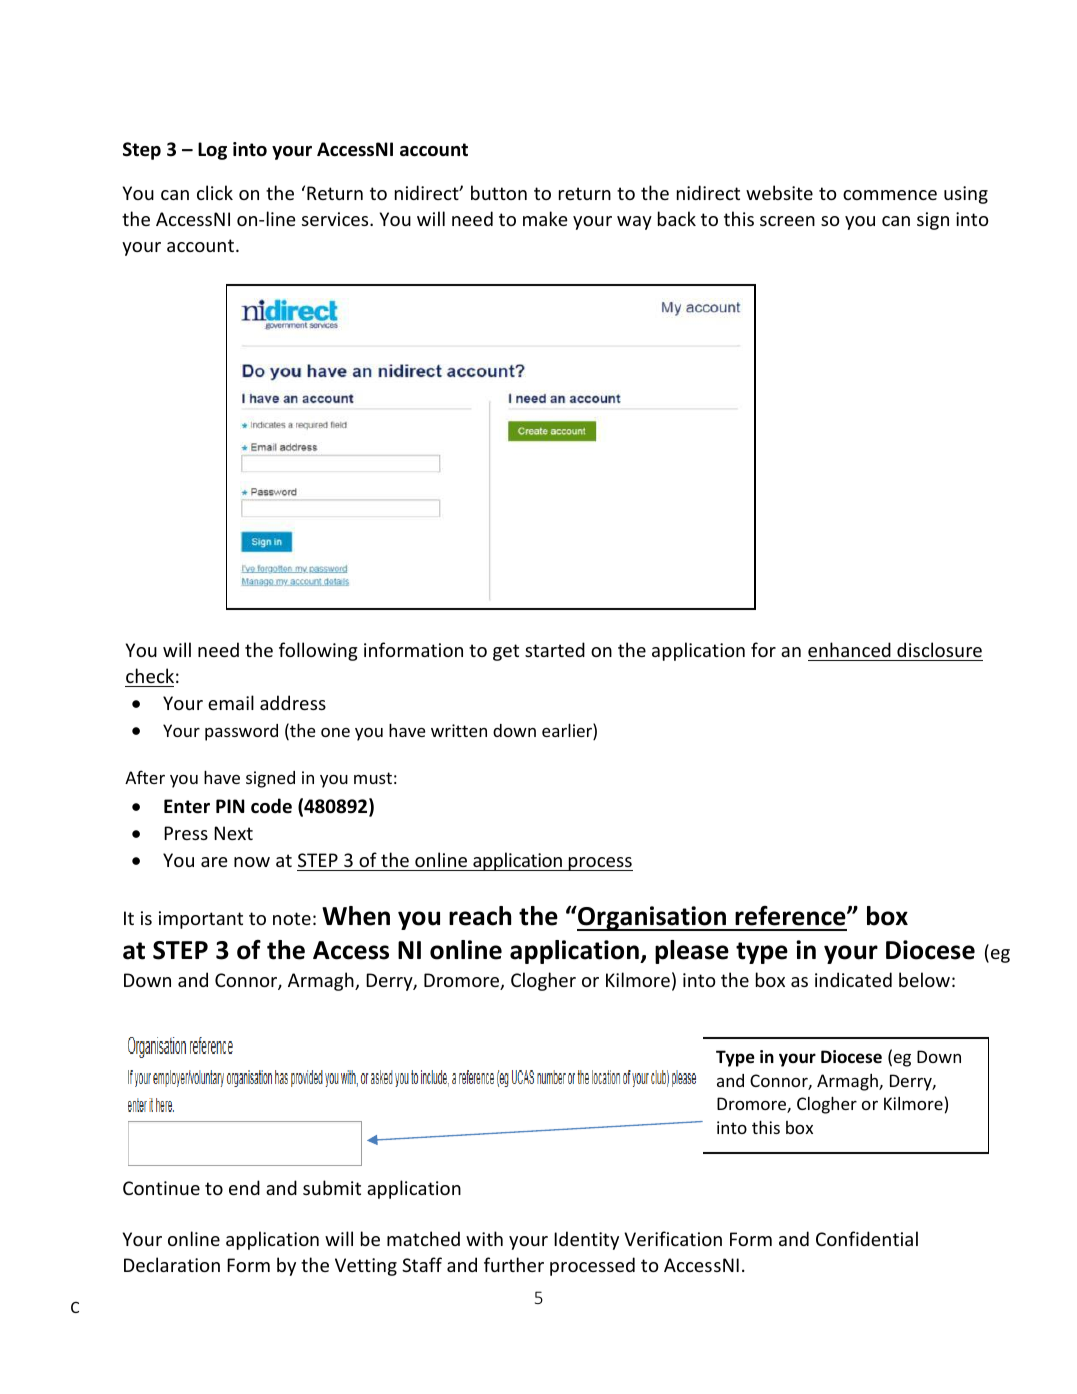 The image size is (1077, 1394). What do you see at coordinates (215, 192) in the image?
I see `click` at bounding box center [215, 192].
